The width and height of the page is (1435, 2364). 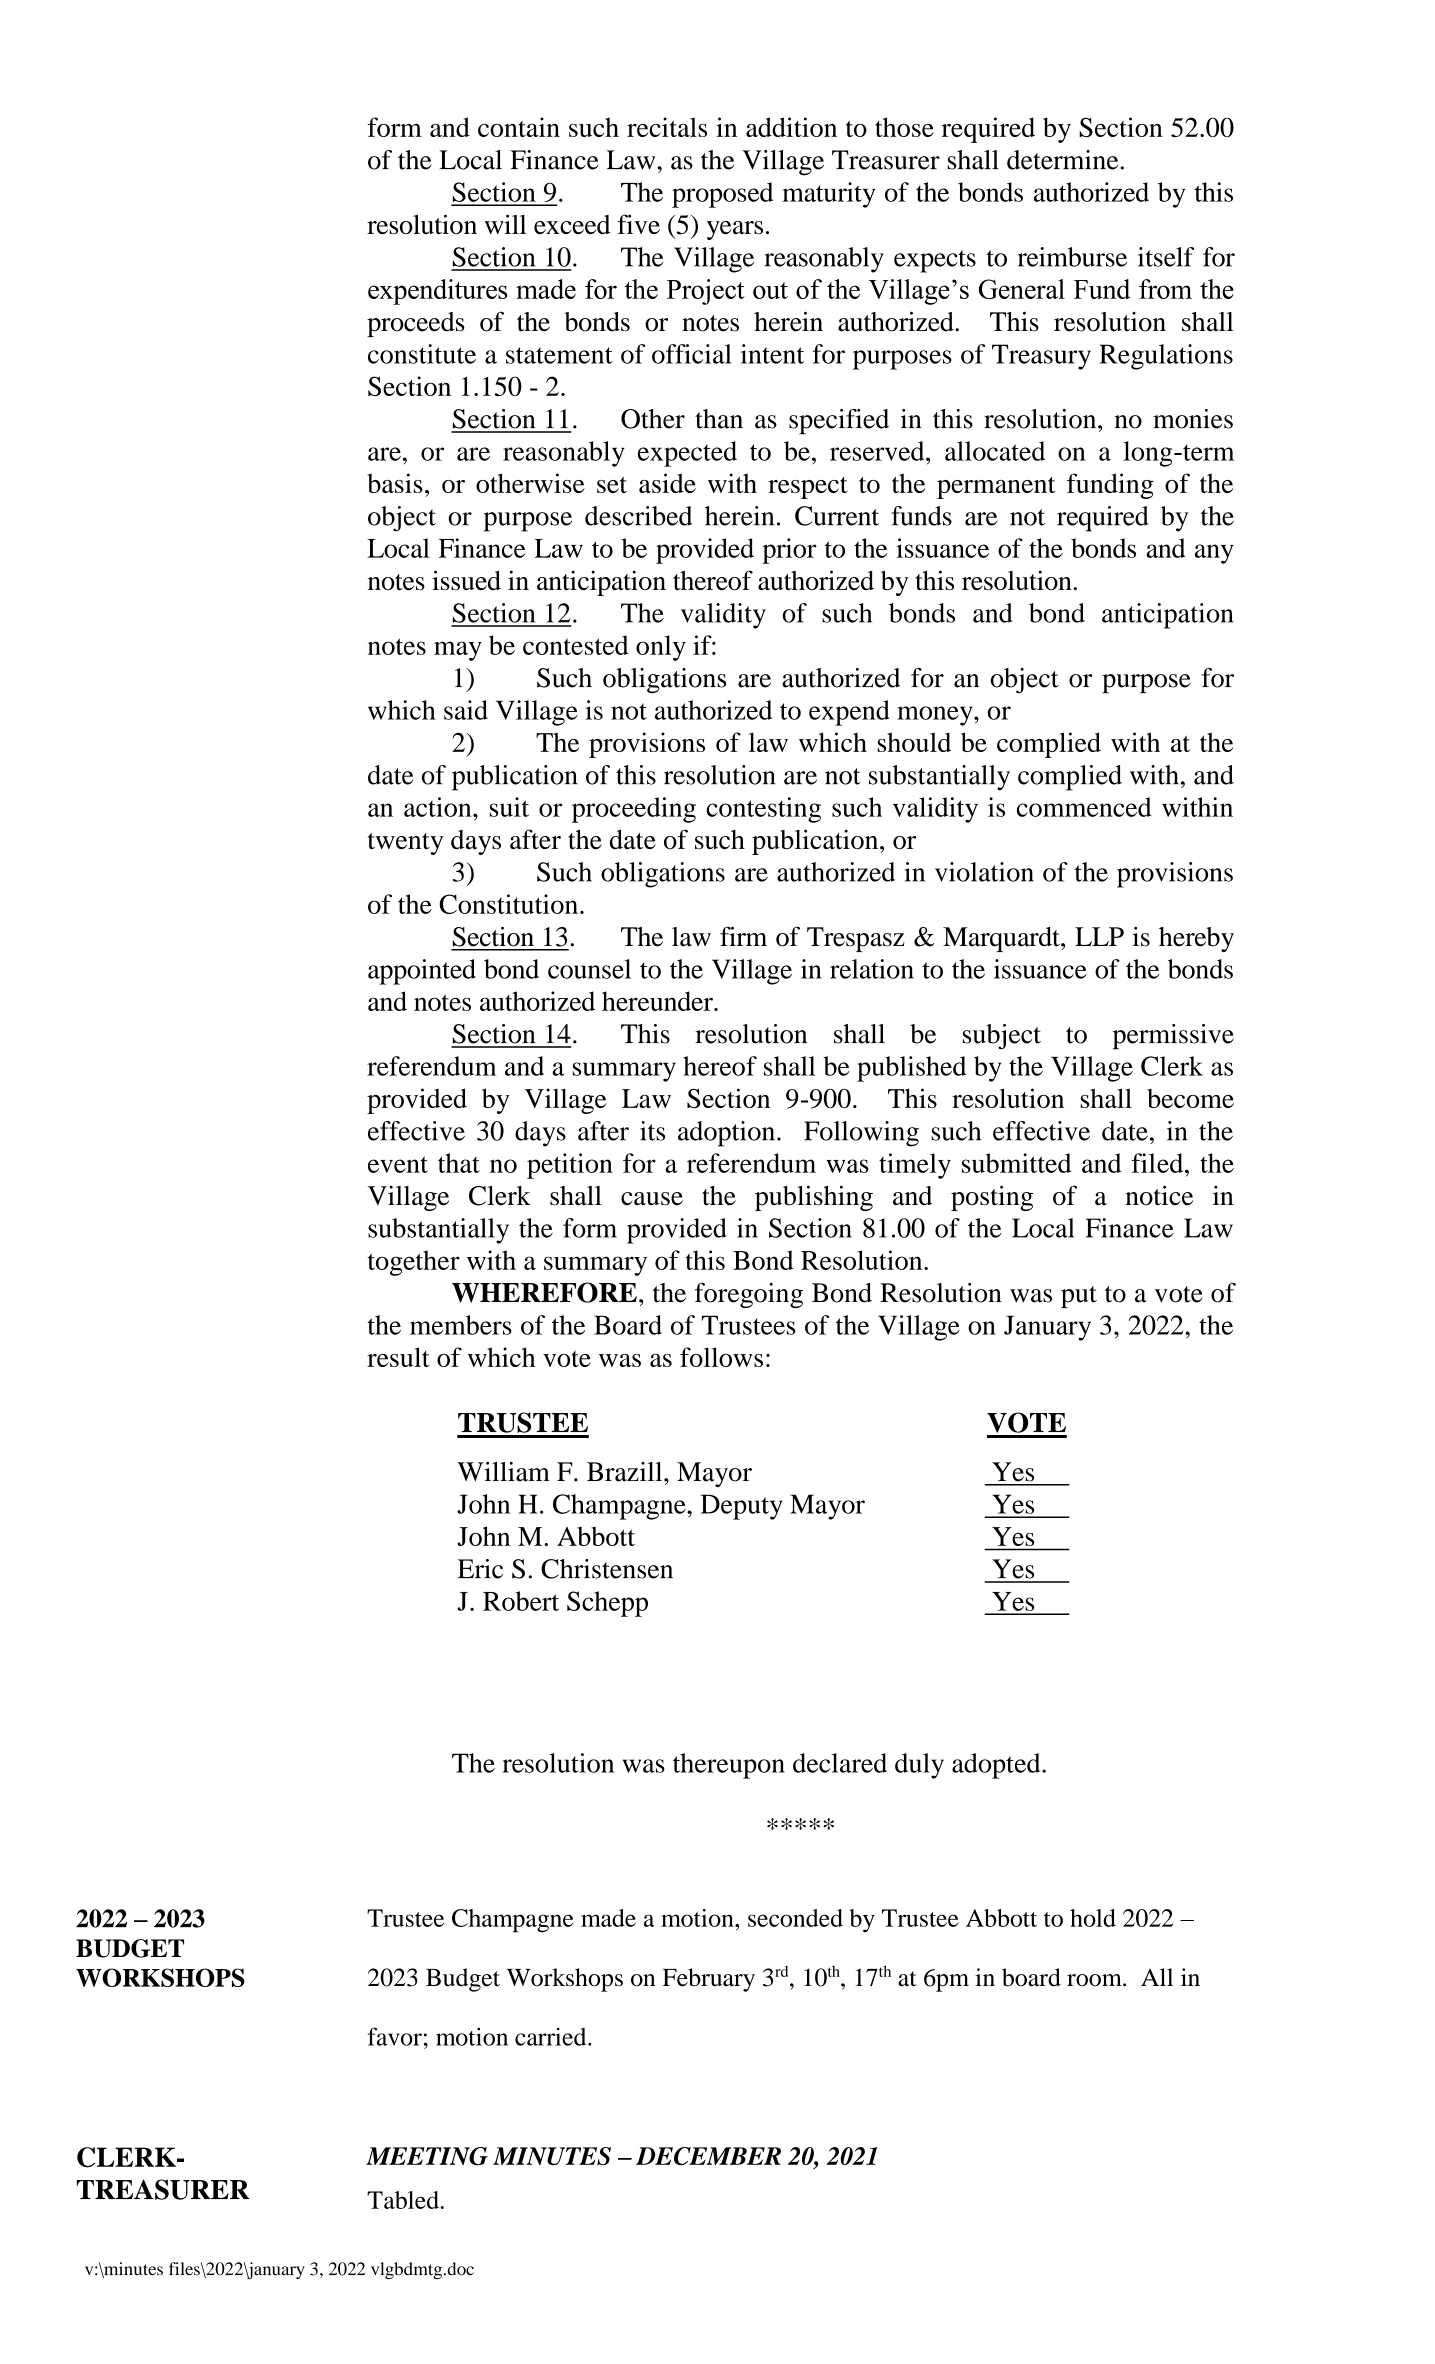 What do you see at coordinates (519, 127) in the page?
I see `contain` at bounding box center [519, 127].
